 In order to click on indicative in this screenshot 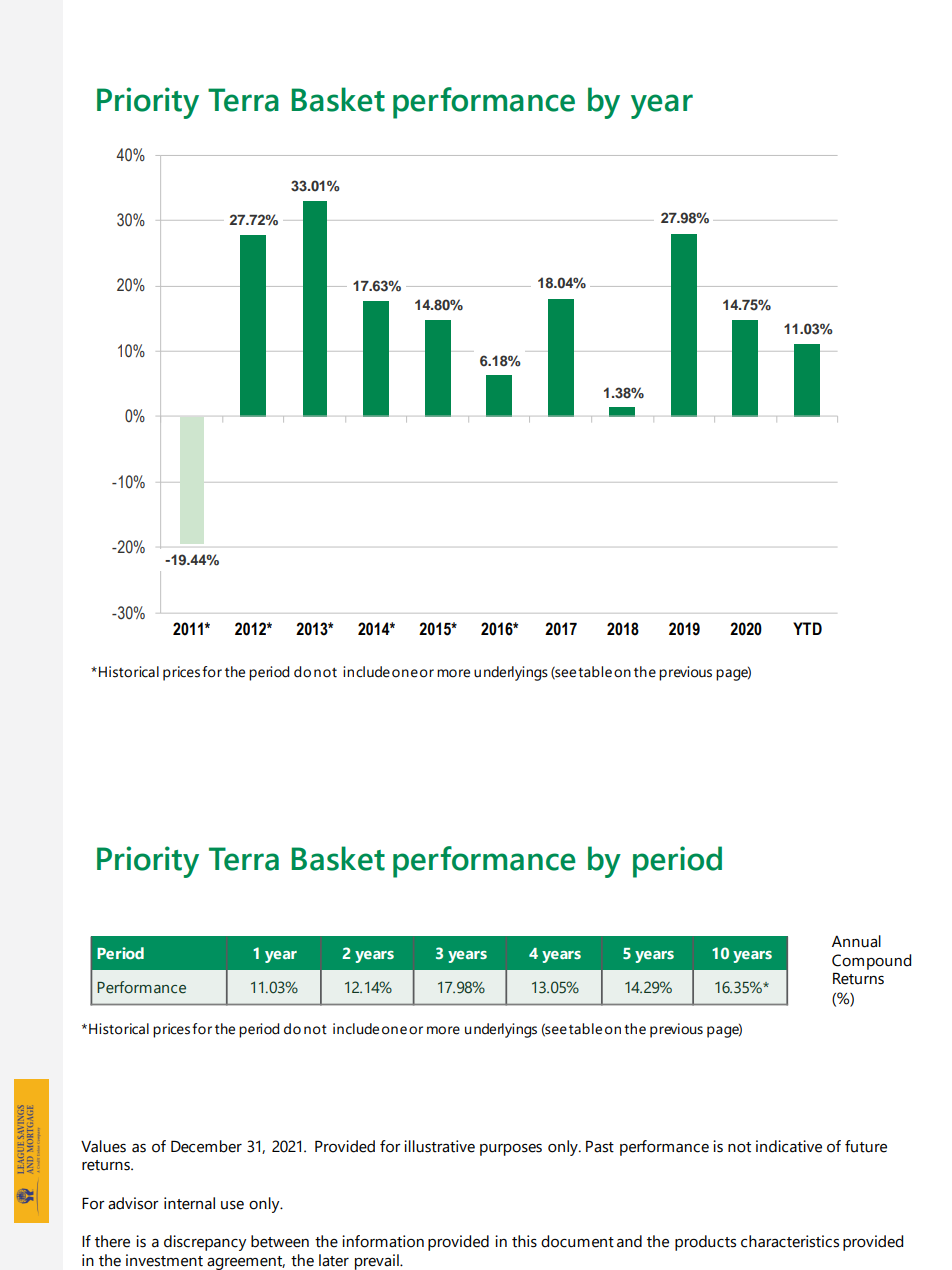, I will do `click(789, 1146)`.
